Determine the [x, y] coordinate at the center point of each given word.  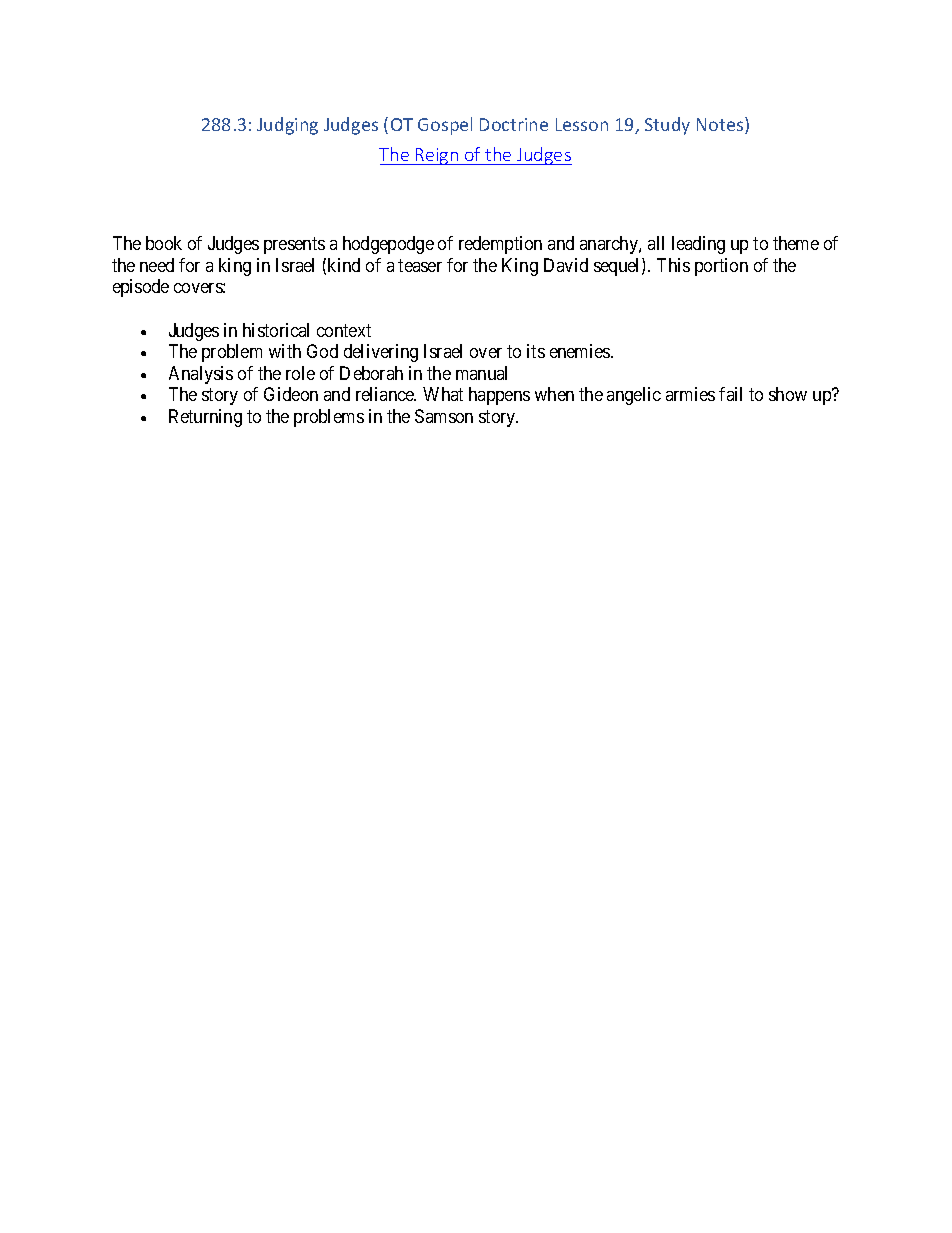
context [344, 330]
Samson [444, 416]
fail [730, 394]
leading [698, 245]
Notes [721, 125]
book [164, 243]
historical [276, 330]
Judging [287, 126]
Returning [205, 418]
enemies [581, 351]
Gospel [445, 126]
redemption [500, 245]
